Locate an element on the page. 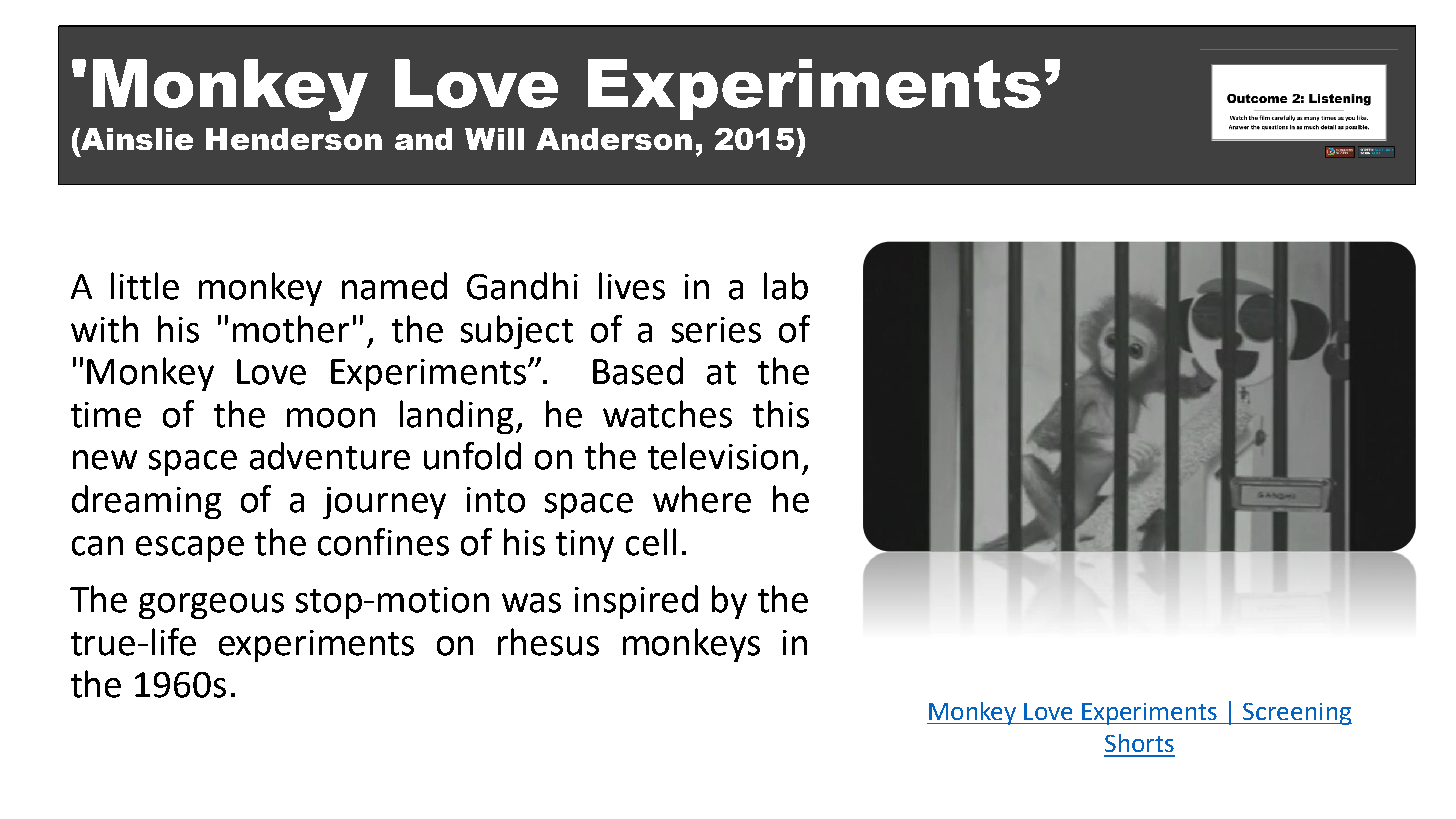 The width and height of the image is (1456, 819). gorgeous is located at coordinates (211, 606).
